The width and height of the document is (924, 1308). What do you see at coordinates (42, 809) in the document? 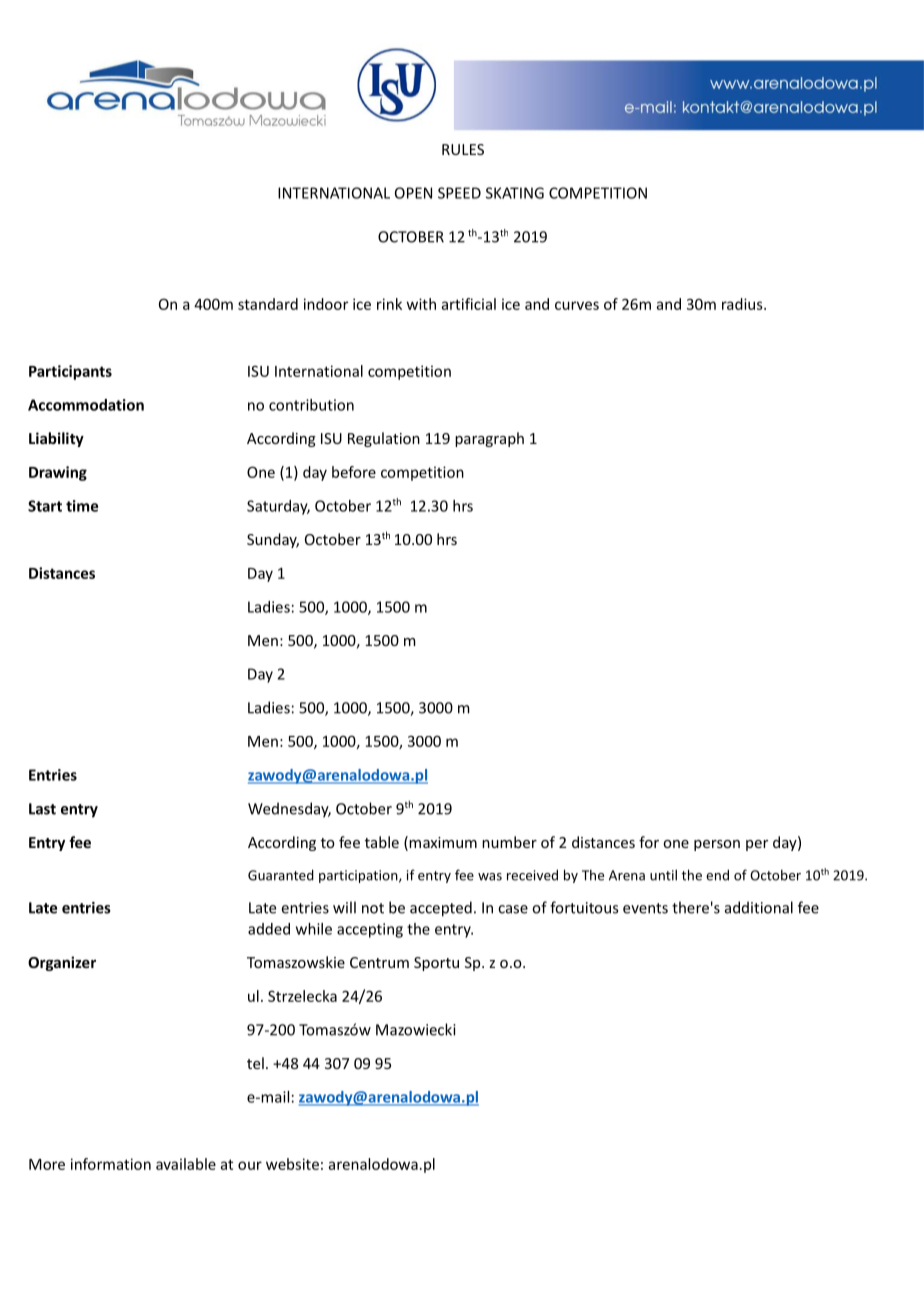
I see `Last` at bounding box center [42, 809].
